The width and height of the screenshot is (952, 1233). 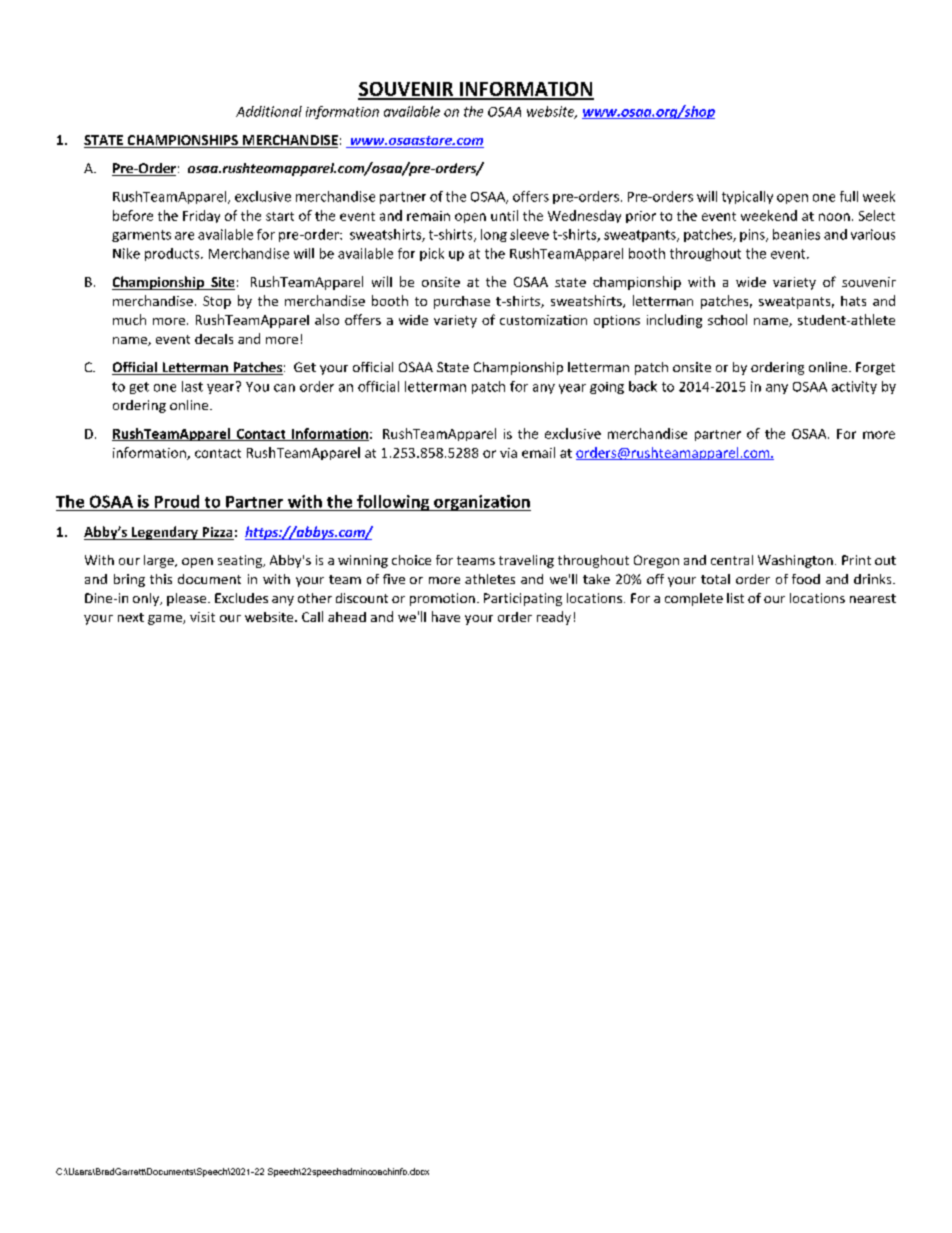 I want to click on Forget, so click(x=875, y=368).
